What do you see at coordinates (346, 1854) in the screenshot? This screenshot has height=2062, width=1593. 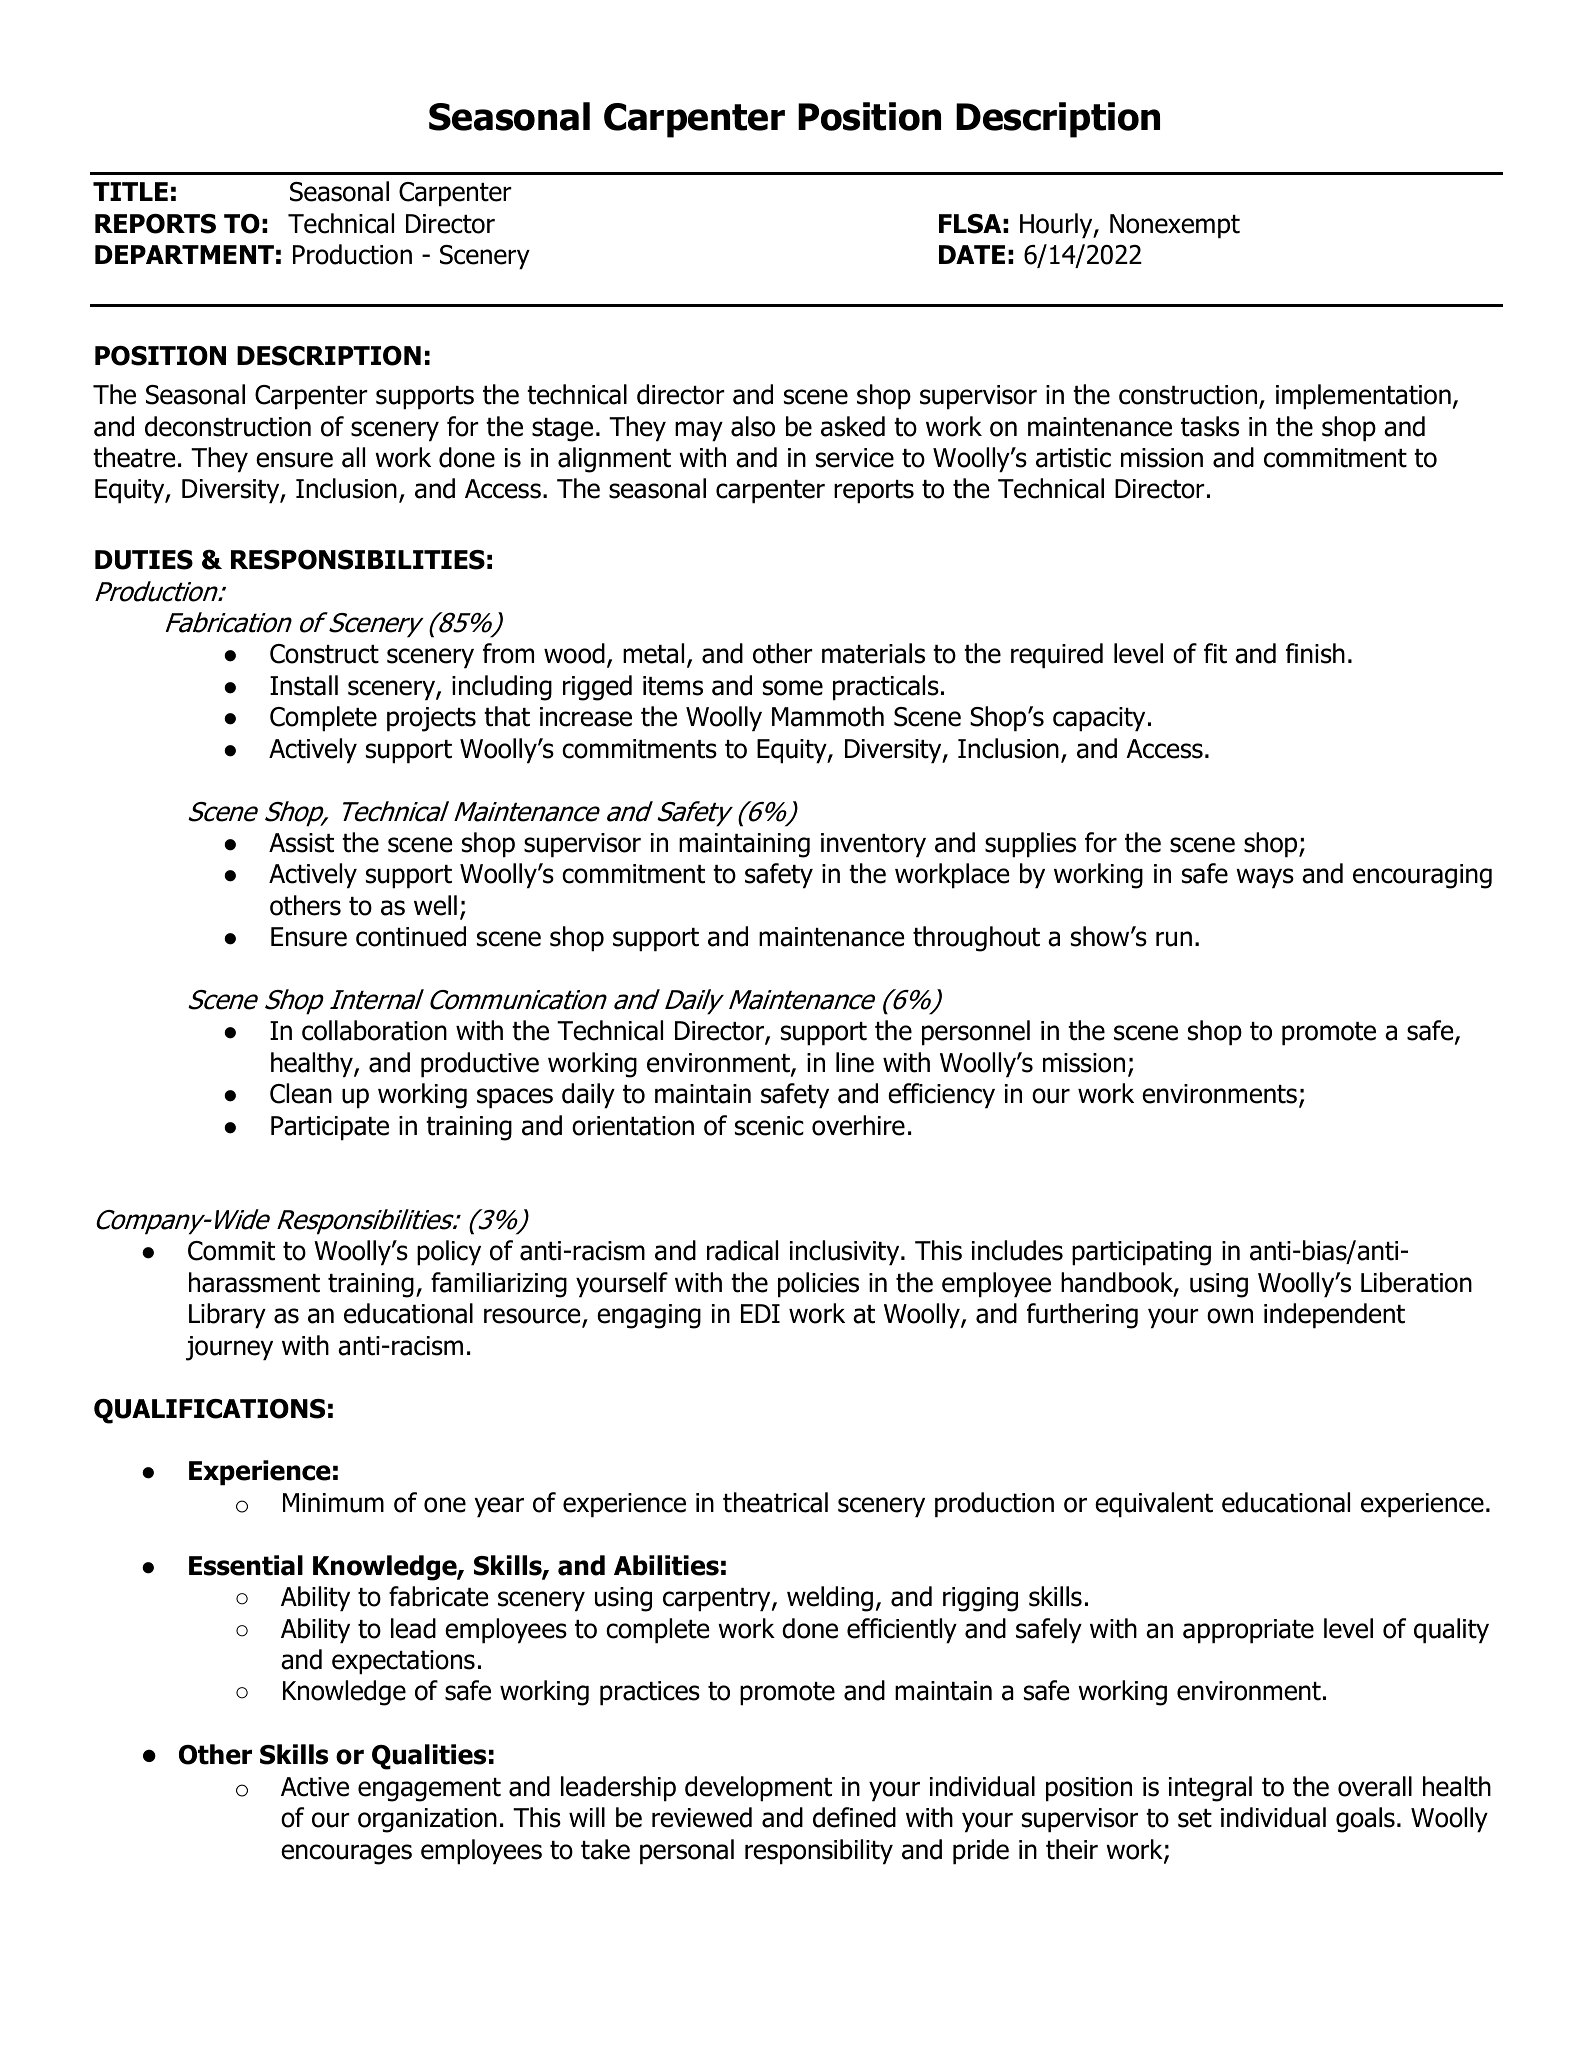 I see `encourages` at bounding box center [346, 1854].
